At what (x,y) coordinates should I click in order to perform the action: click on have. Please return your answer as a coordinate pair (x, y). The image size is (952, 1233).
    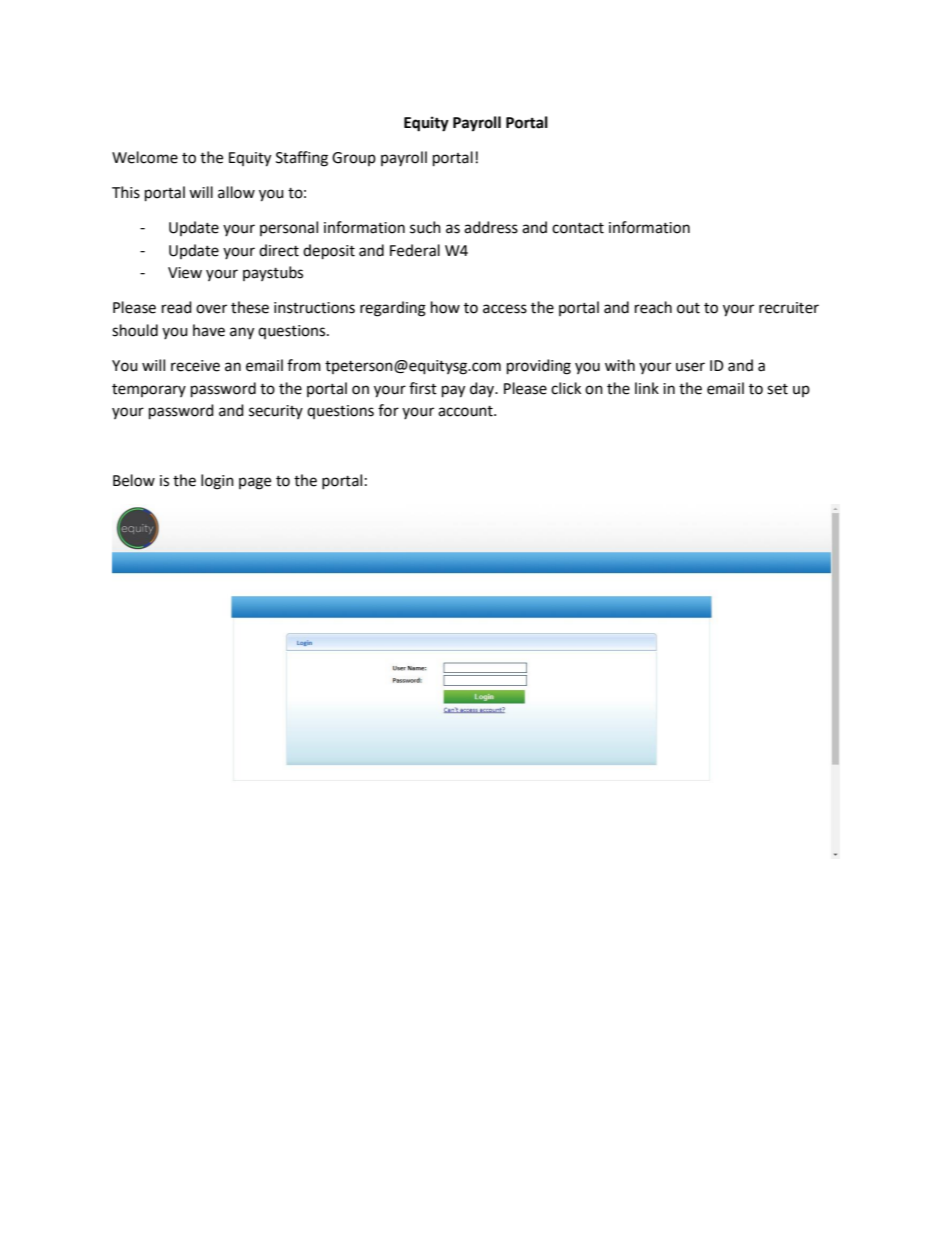
    Looking at the image, I should click on (209, 330).
